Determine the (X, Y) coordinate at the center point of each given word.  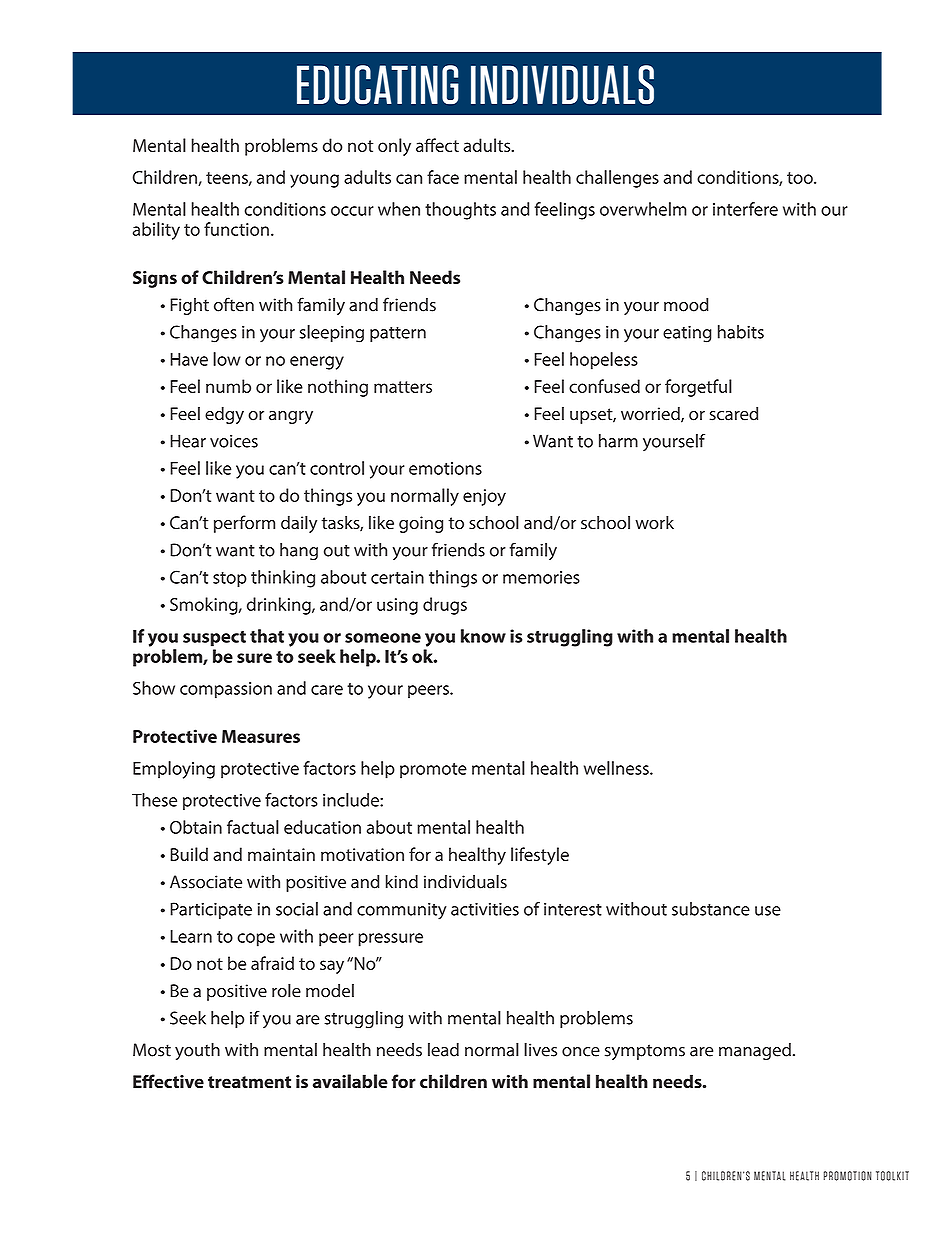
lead (443, 1049)
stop (230, 580)
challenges (617, 179)
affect (437, 145)
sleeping (332, 334)
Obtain (196, 827)
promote (433, 771)
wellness (617, 768)
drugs (445, 606)
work (654, 522)
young (314, 181)
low (227, 359)
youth (197, 1051)
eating (687, 334)
